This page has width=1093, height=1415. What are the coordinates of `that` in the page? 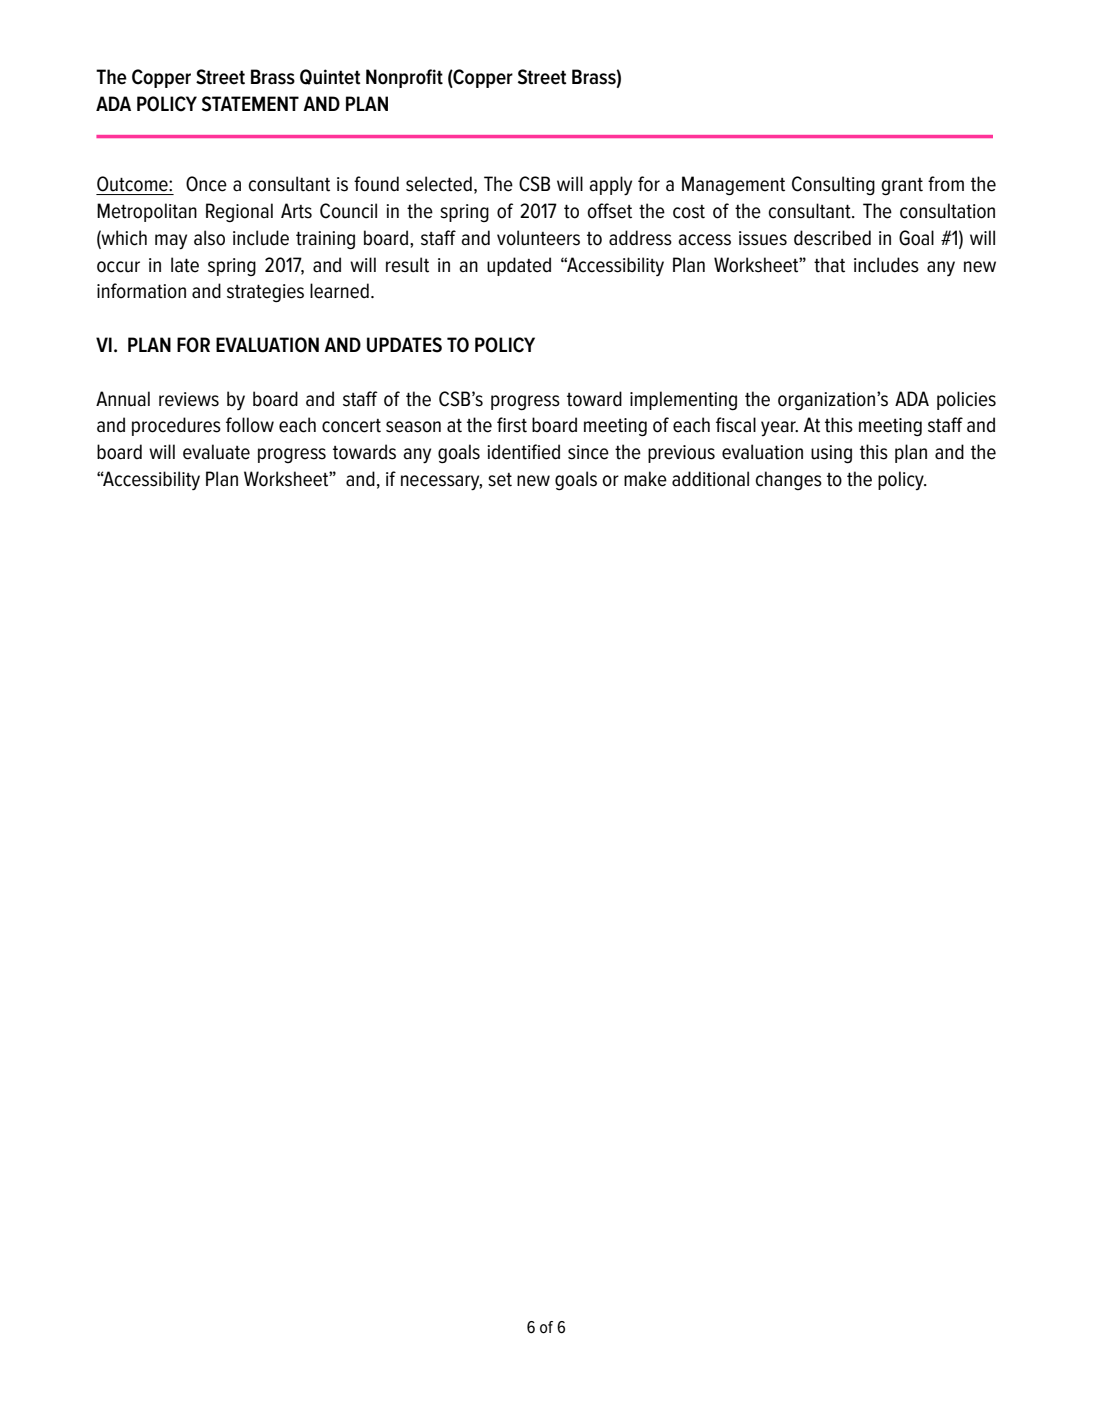 It's located at (829, 265).
